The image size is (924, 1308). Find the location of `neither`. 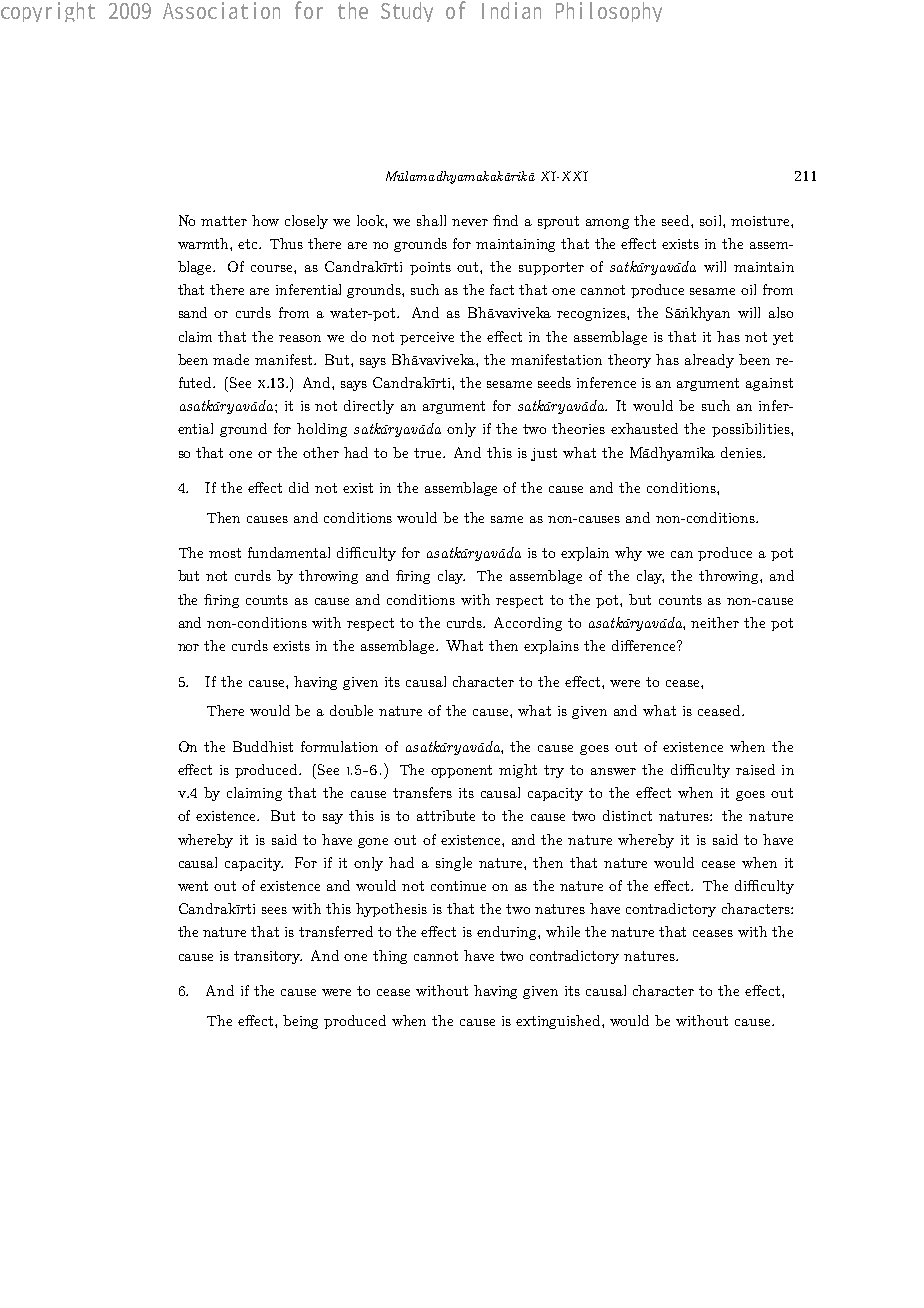

neither is located at coordinates (715, 622).
